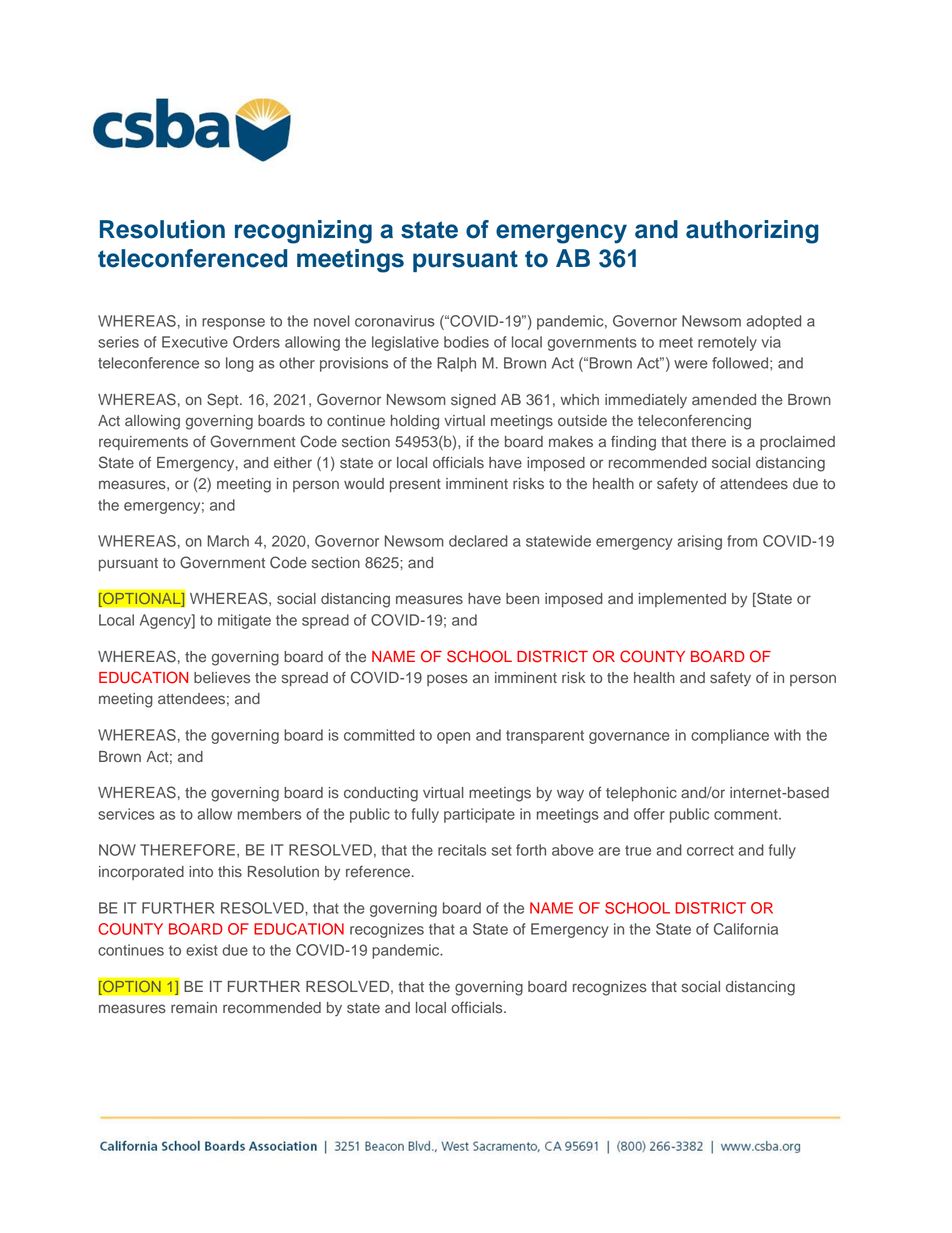  What do you see at coordinates (194, 1008) in the screenshot?
I see `remain` at bounding box center [194, 1008].
